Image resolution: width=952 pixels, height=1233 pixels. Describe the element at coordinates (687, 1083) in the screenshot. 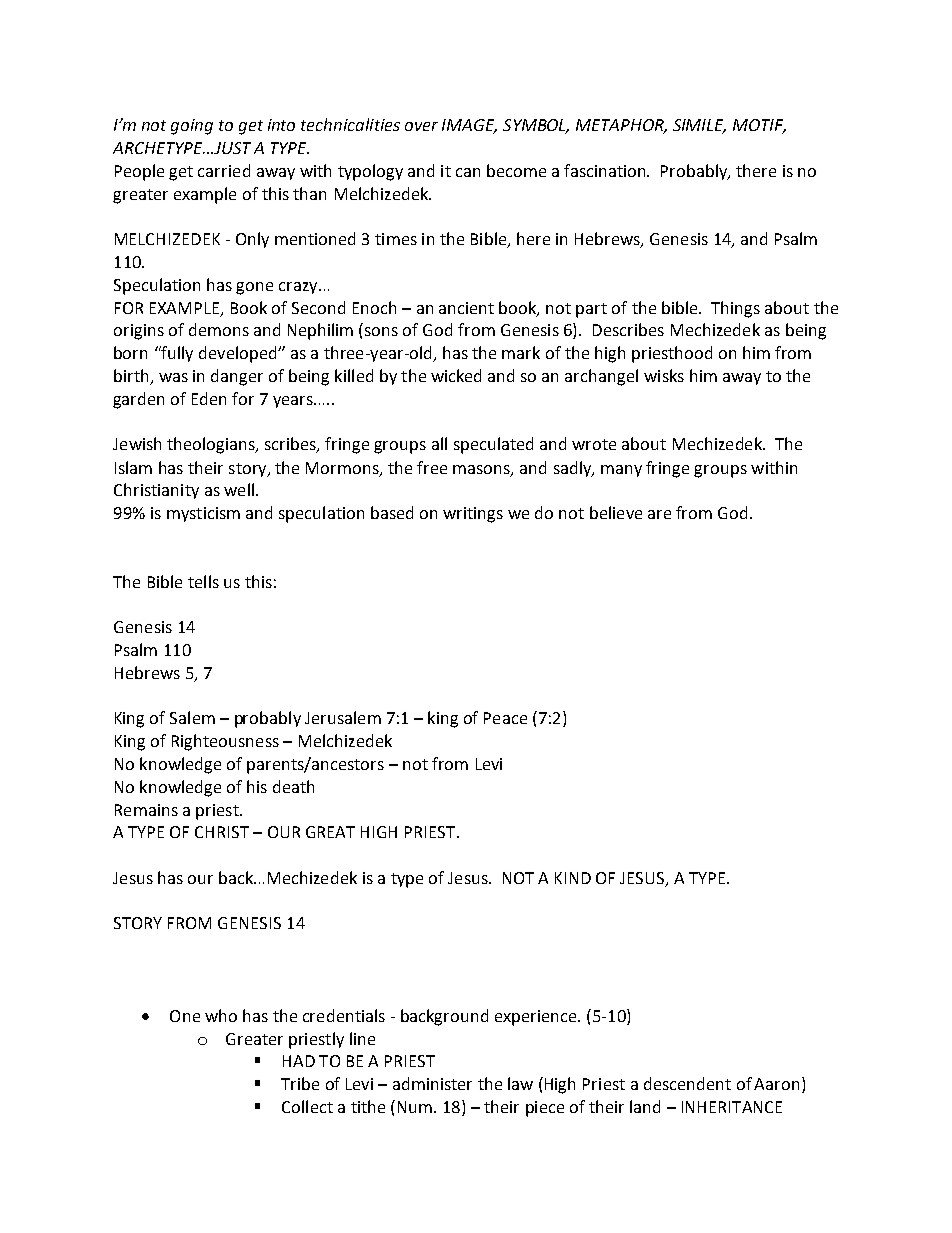

I see `descendent` at that location.
